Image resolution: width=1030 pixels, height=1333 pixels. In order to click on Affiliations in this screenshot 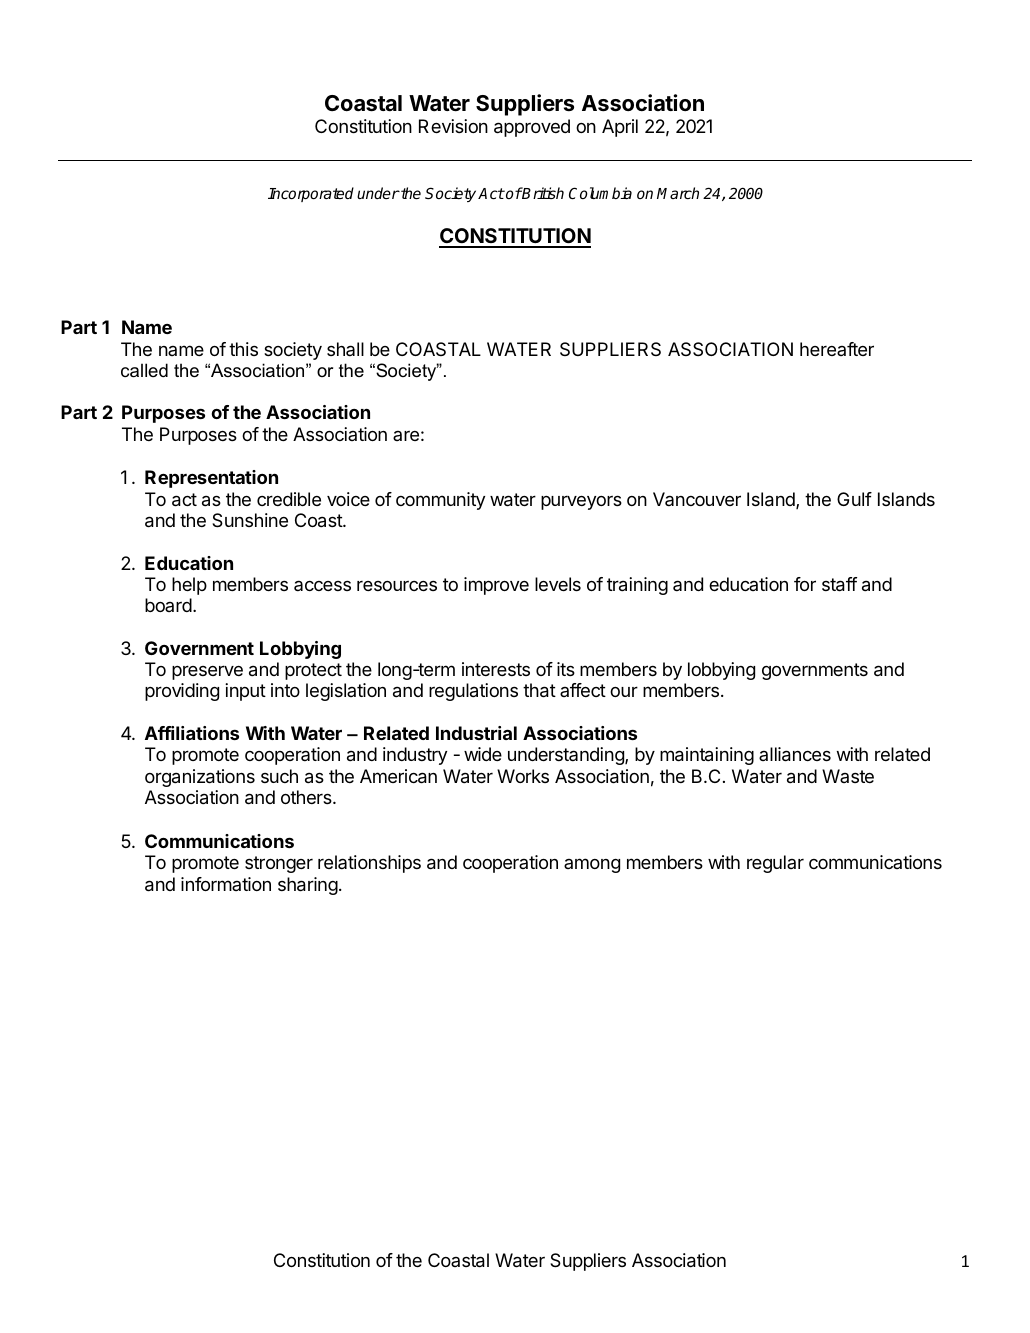, I will do `click(192, 733)`.
